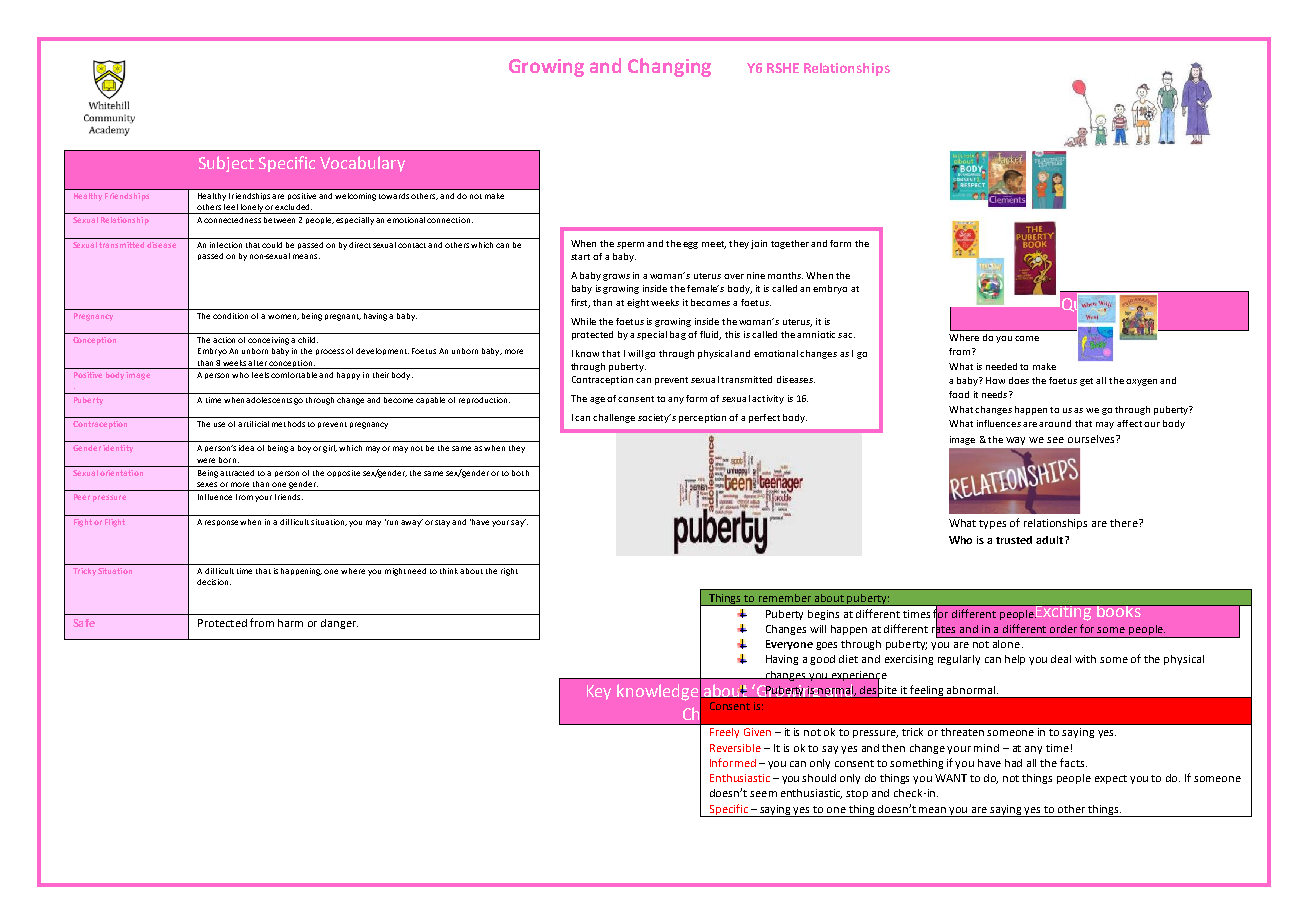  What do you see at coordinates (448, 220) in the screenshot?
I see `connection` at bounding box center [448, 220].
